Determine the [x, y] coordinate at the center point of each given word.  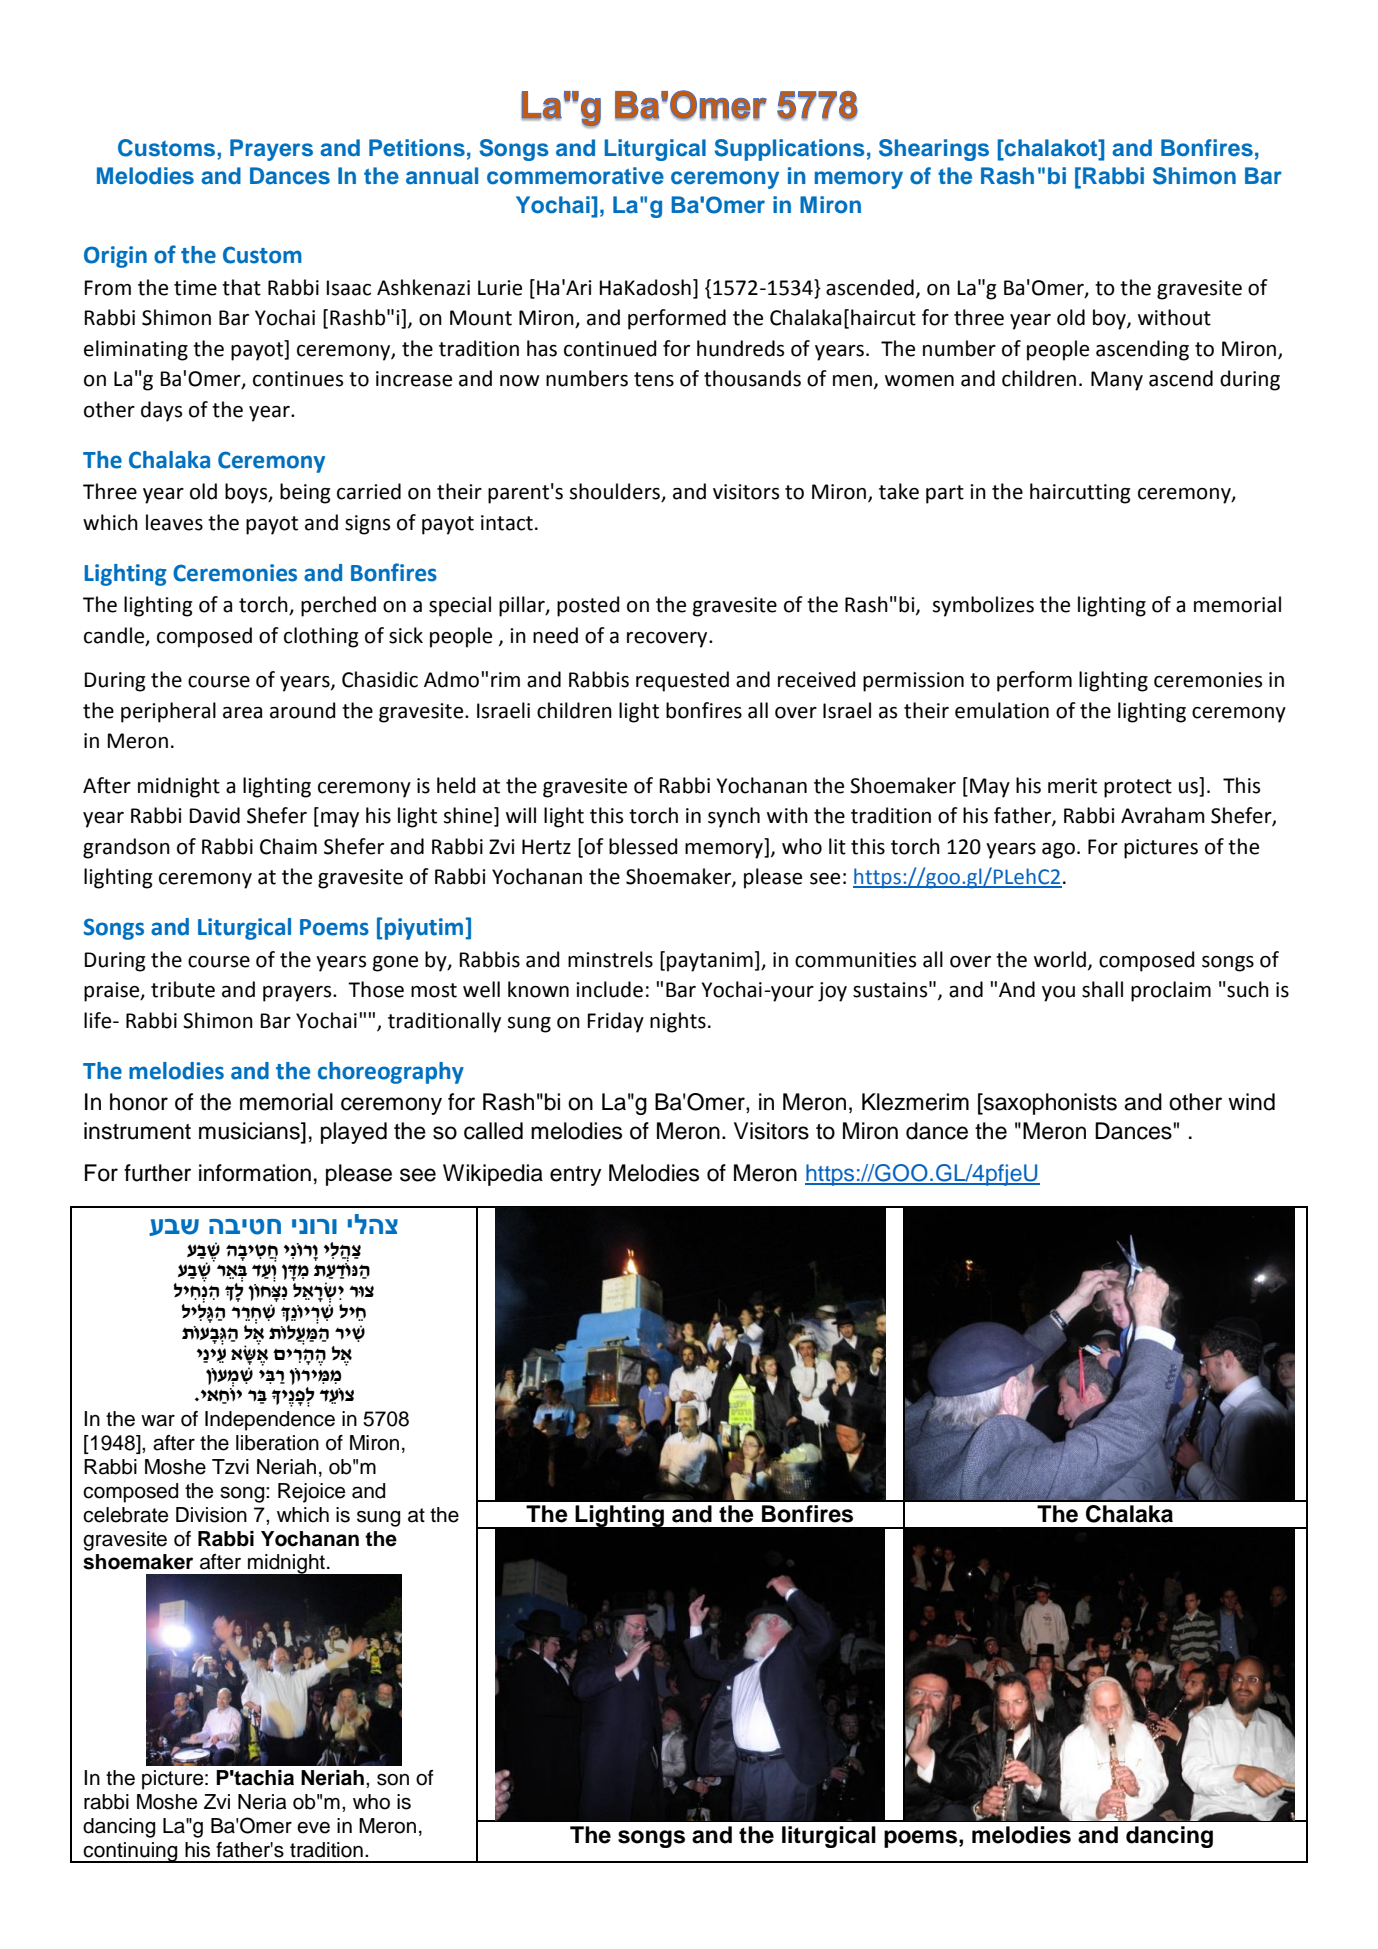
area [242, 713]
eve [313, 1828]
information [255, 1173]
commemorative [575, 176]
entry [576, 1176]
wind [1251, 1102]
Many [1117, 381]
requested [682, 681]
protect [1138, 788]
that [241, 287]
